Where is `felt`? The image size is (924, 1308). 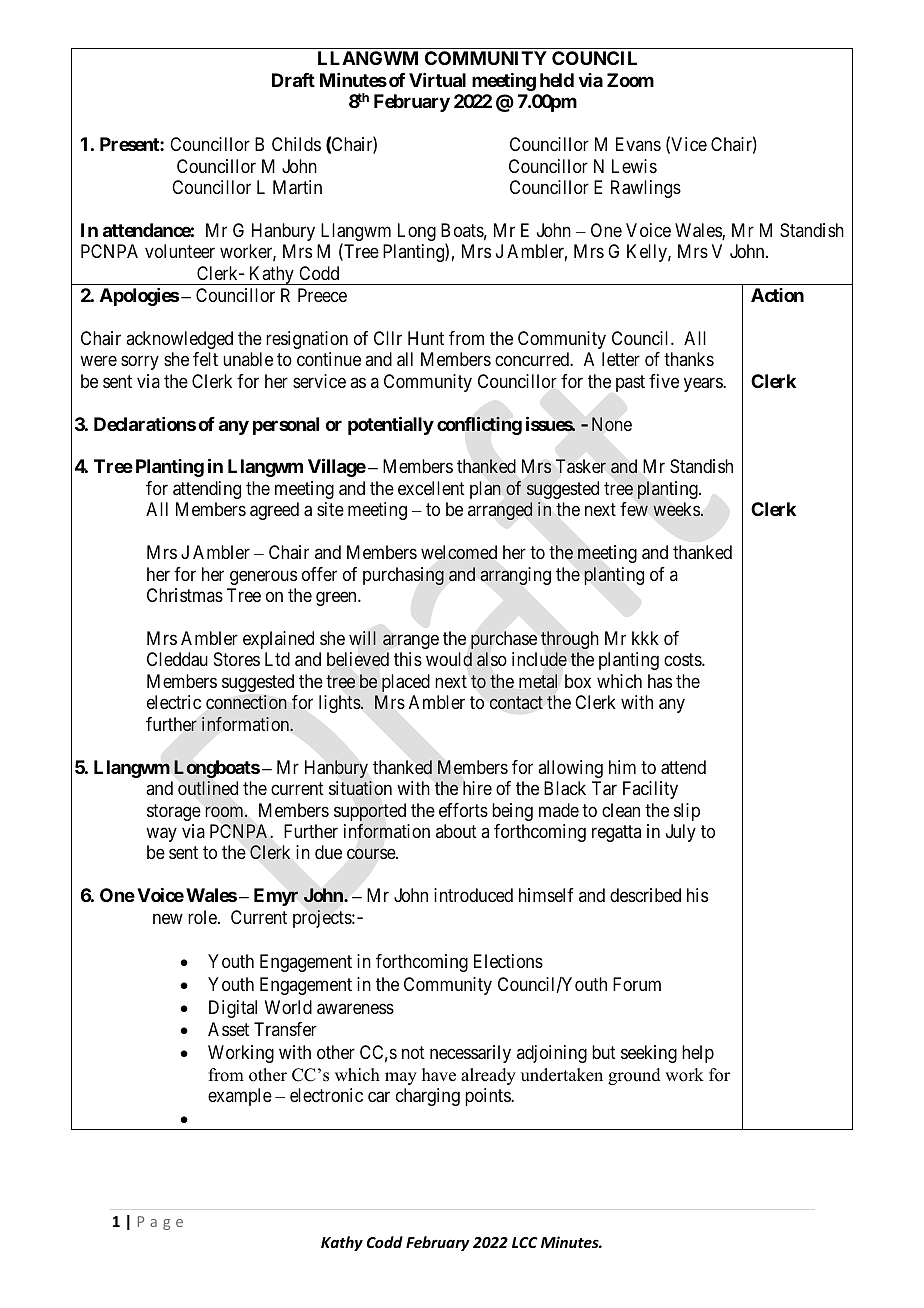 felt is located at coordinates (205, 359).
